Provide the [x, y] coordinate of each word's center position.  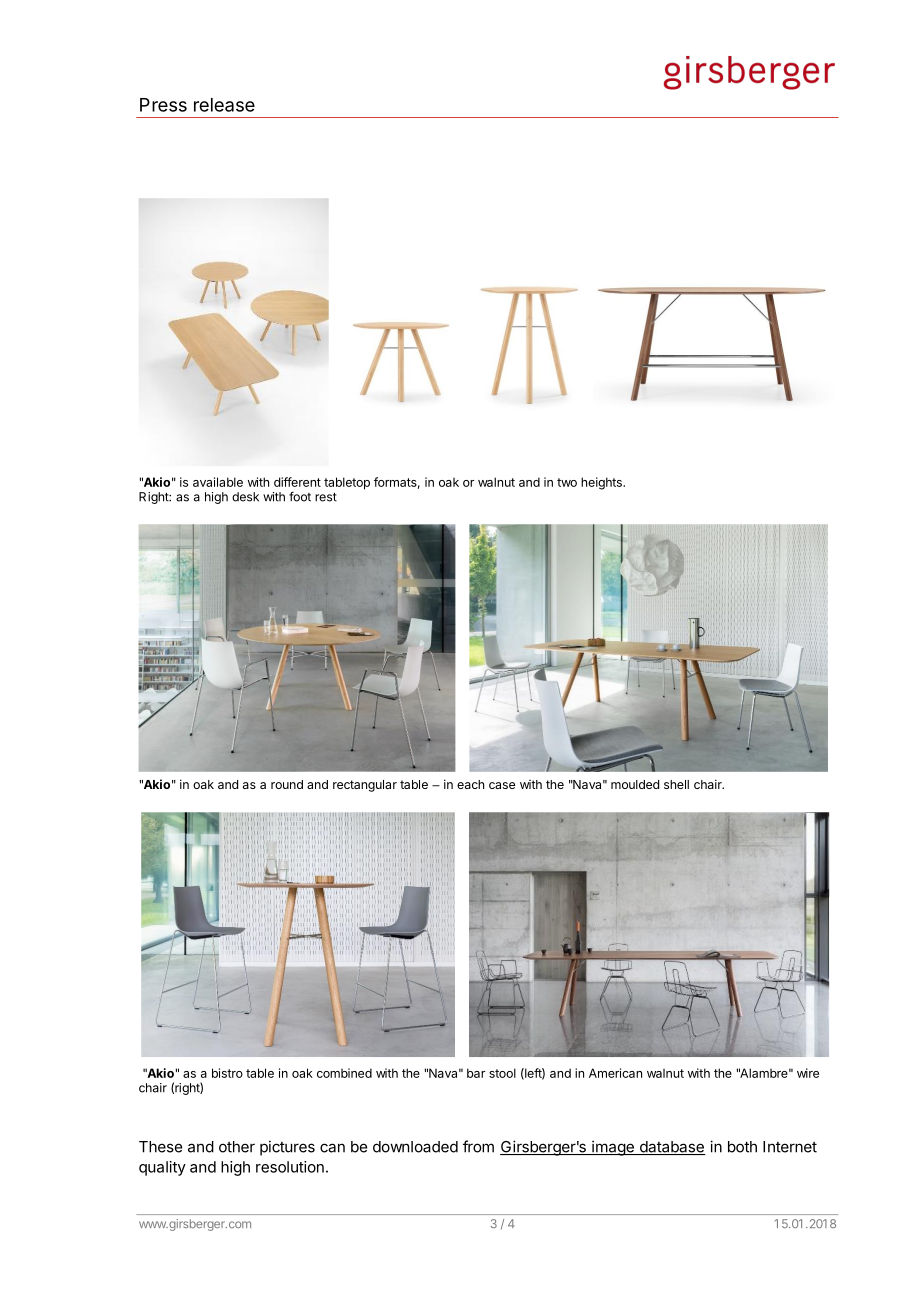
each [470, 784]
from [478, 1146]
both [742, 1147]
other [237, 1147]
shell [676, 784]
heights [602, 483]
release [224, 105]
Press [163, 105]
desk [245, 497]
